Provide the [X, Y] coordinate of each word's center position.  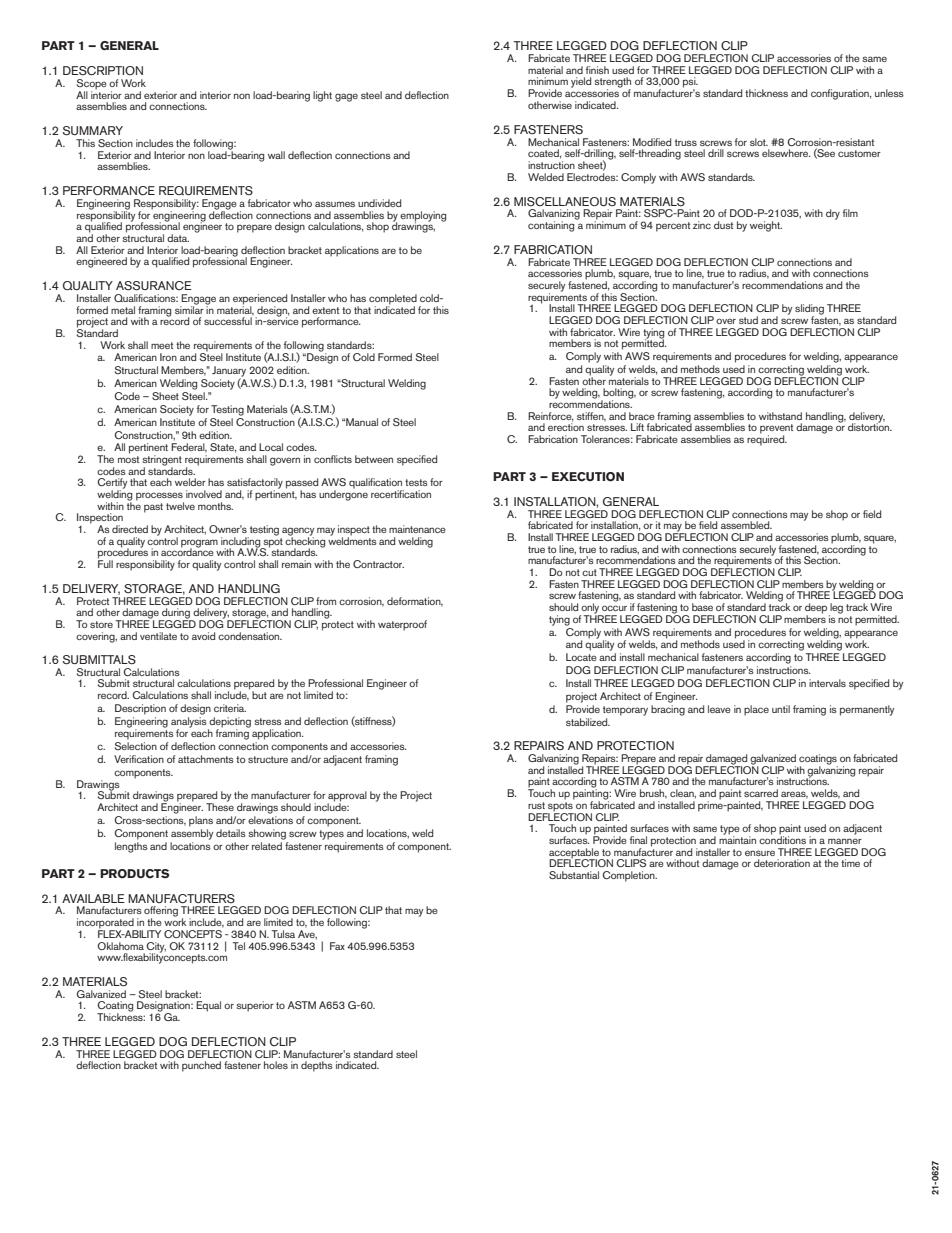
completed [393, 300]
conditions [782, 839]
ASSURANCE [154, 286]
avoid [203, 636]
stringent [162, 461]
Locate [581, 657]
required [767, 439]
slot [759, 142]
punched [201, 1066]
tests [416, 482]
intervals [827, 683]
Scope [92, 85]
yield [581, 82]
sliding [809, 310]
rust [536, 805]
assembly [192, 833]
